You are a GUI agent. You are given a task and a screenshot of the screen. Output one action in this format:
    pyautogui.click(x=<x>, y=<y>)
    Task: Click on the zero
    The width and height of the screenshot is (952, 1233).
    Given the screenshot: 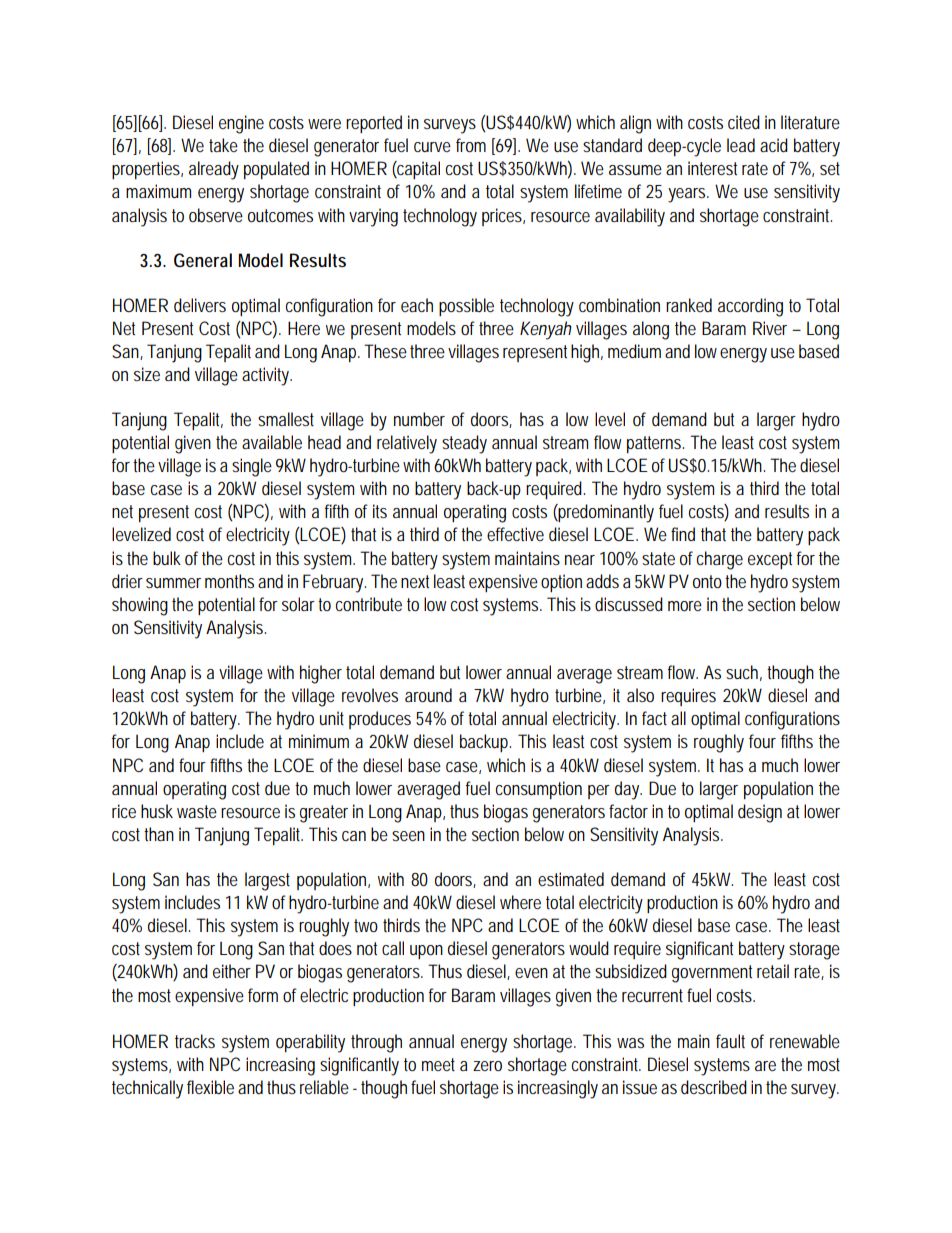 What is the action you would take?
    pyautogui.click(x=487, y=1066)
